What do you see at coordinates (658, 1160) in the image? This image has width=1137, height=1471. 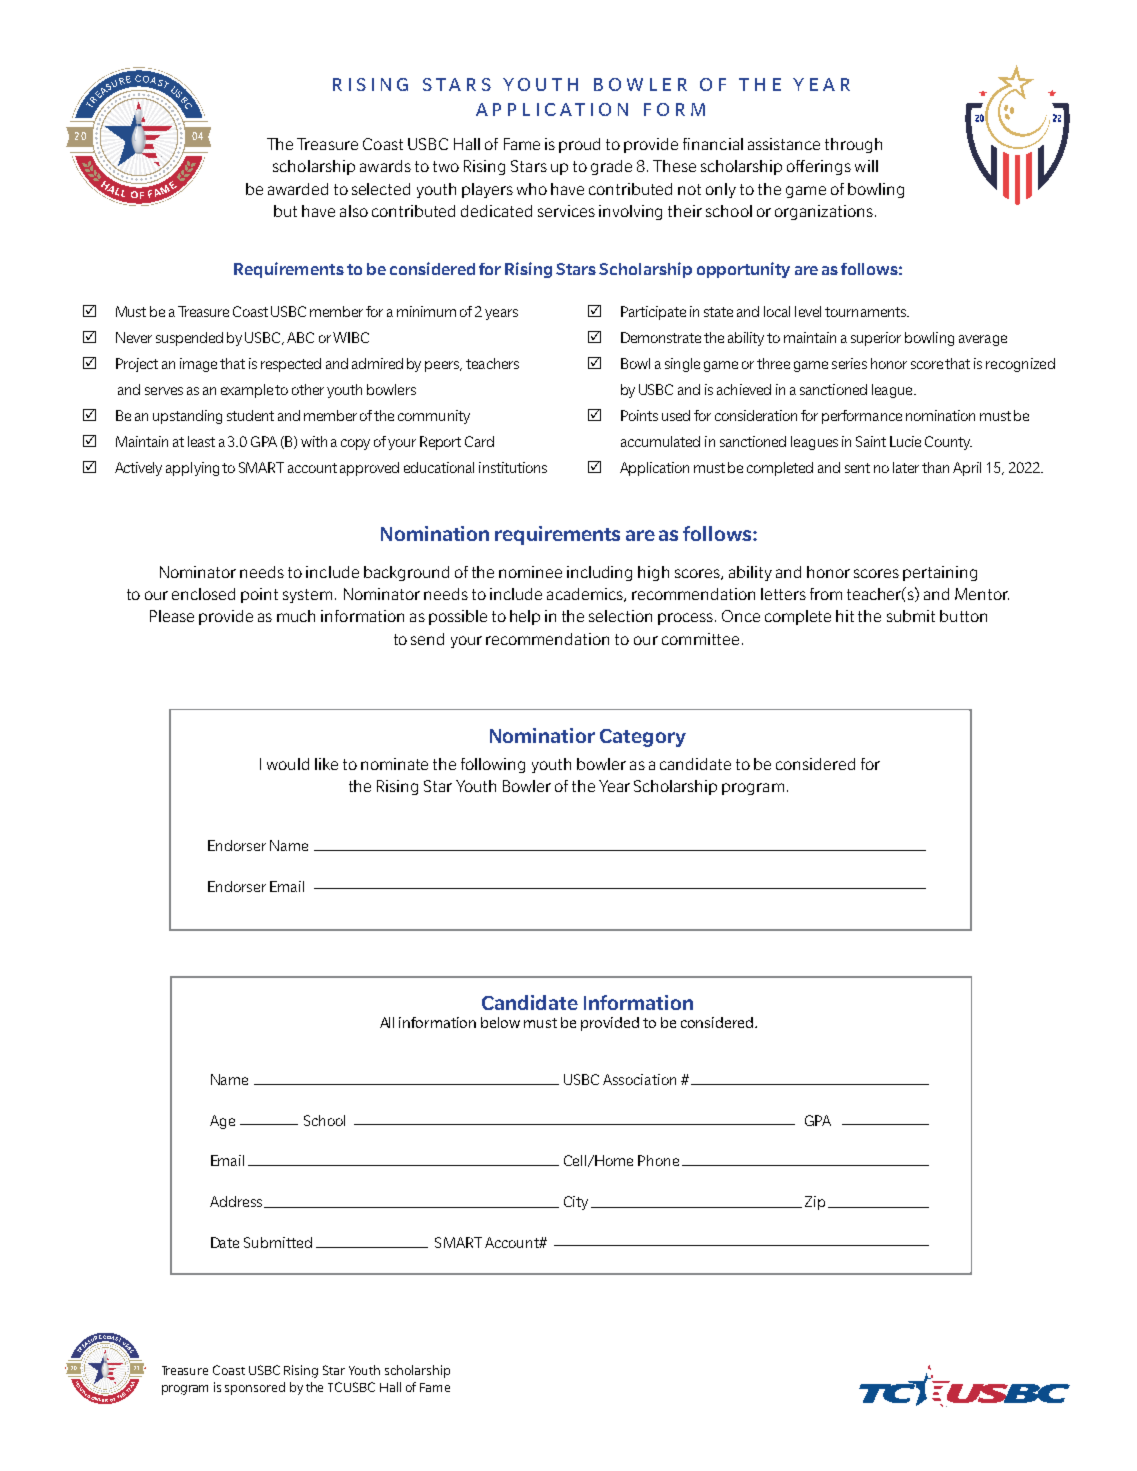 I see `Phone` at bounding box center [658, 1160].
